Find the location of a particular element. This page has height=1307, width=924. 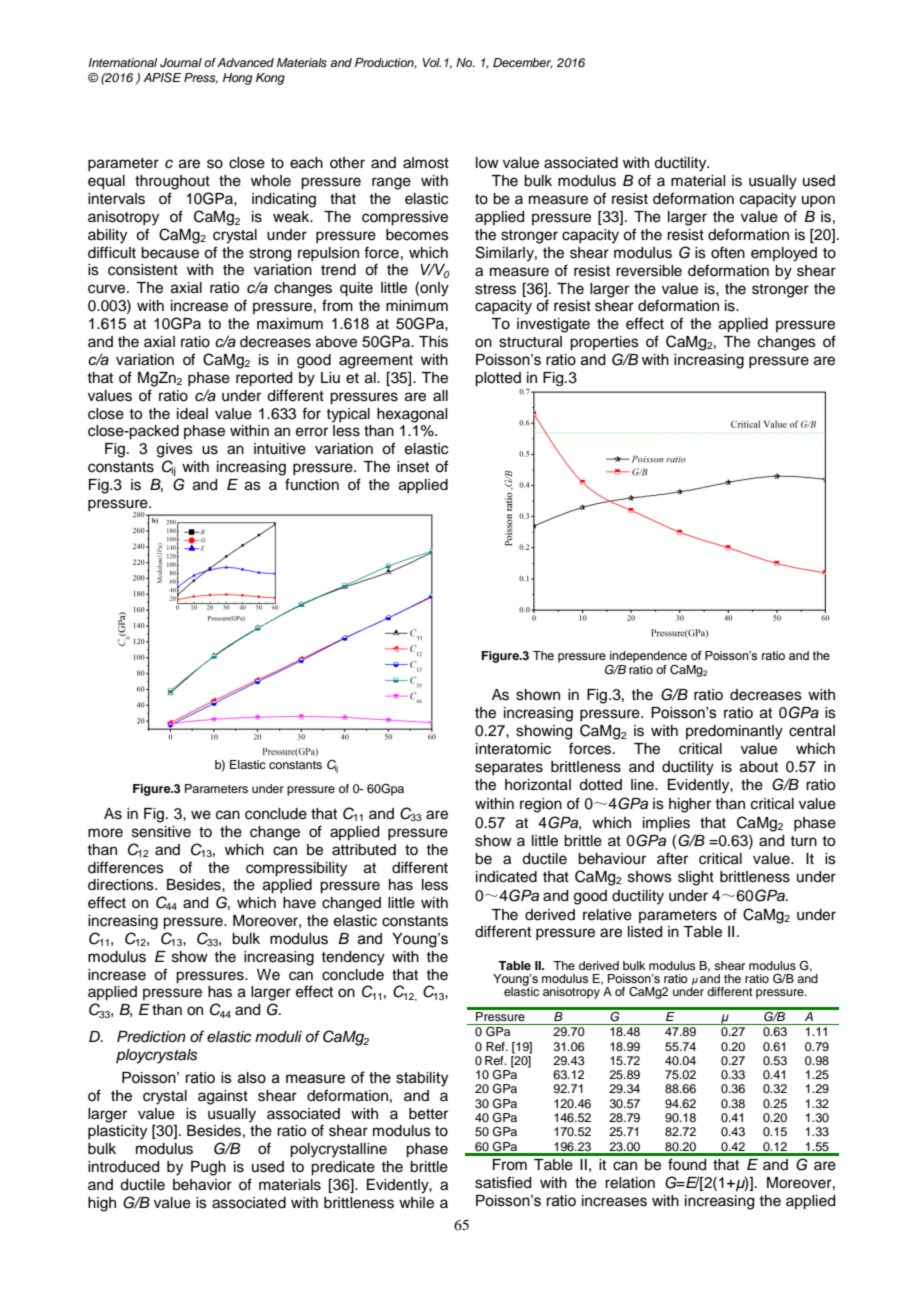

Journal is located at coordinates (181, 63).
